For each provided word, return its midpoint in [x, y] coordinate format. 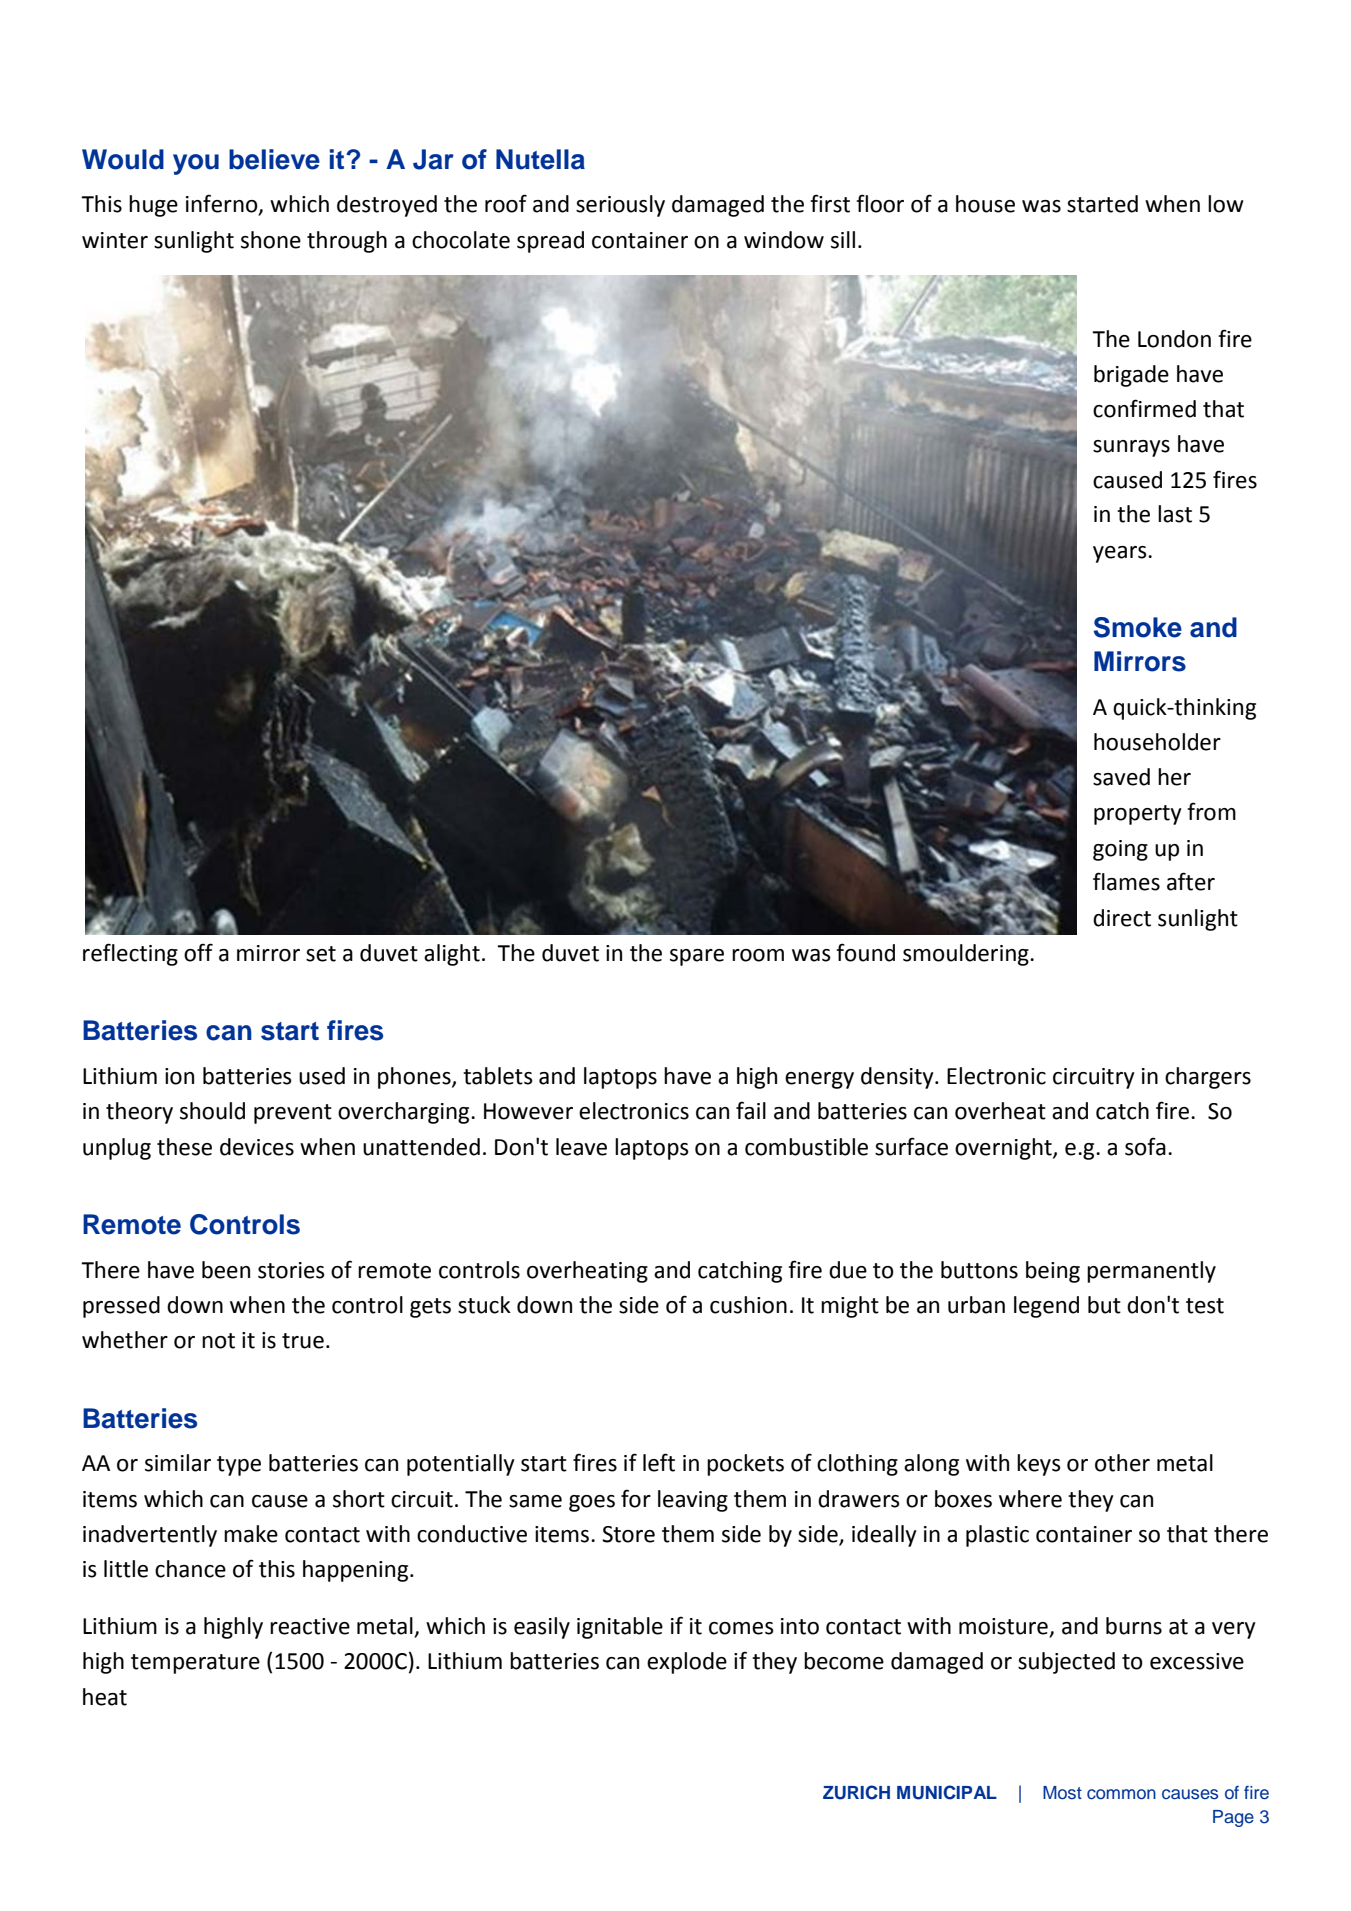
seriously [620, 206]
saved [1121, 777]
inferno [223, 204]
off [198, 952]
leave [581, 1147]
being [1053, 1272]
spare [697, 957]
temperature [195, 1664]
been [226, 1270]
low [1226, 204]
